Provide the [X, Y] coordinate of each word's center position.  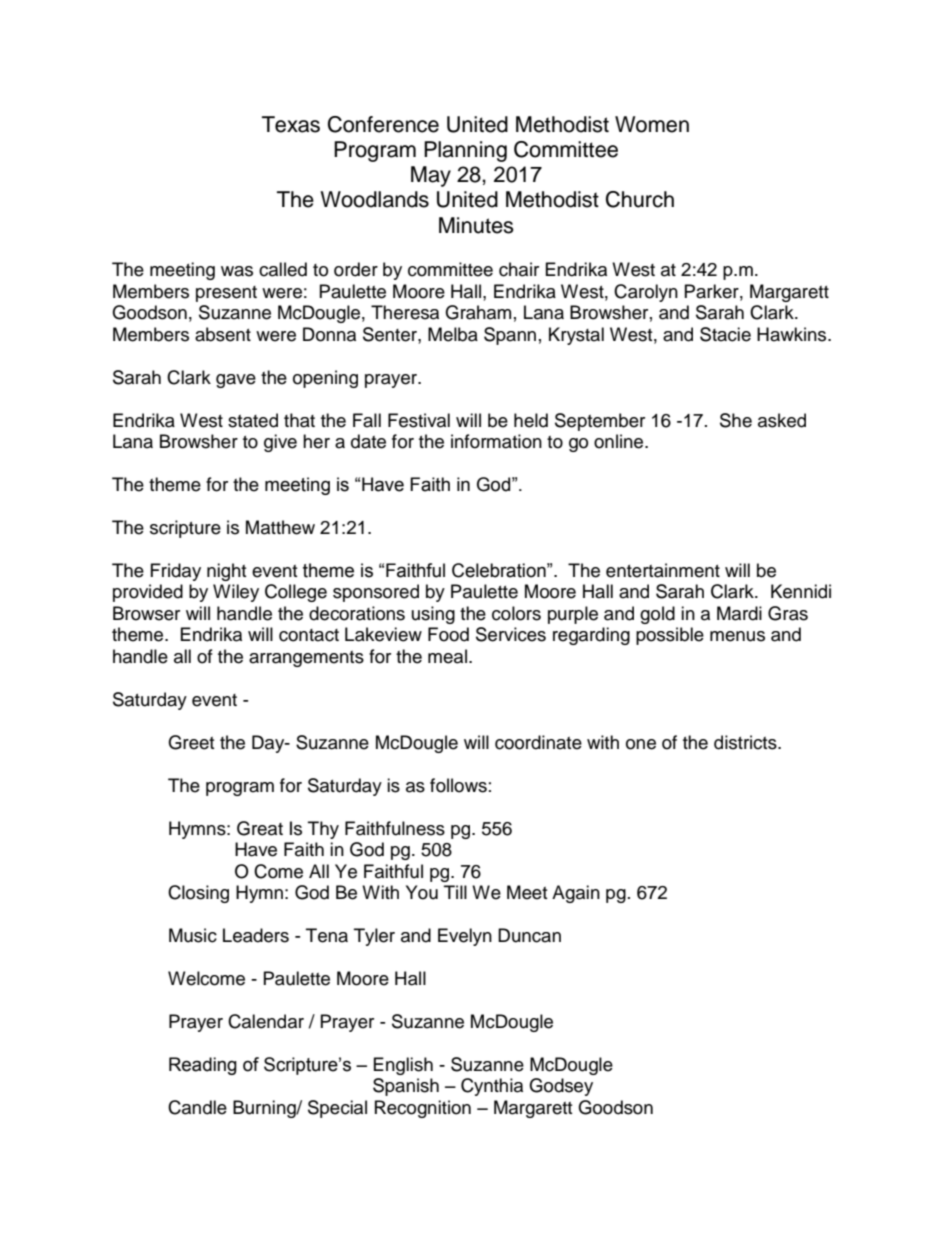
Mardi [739, 613]
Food [448, 634]
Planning [465, 151]
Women [652, 124]
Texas [291, 124]
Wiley [236, 593]
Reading [203, 1066]
